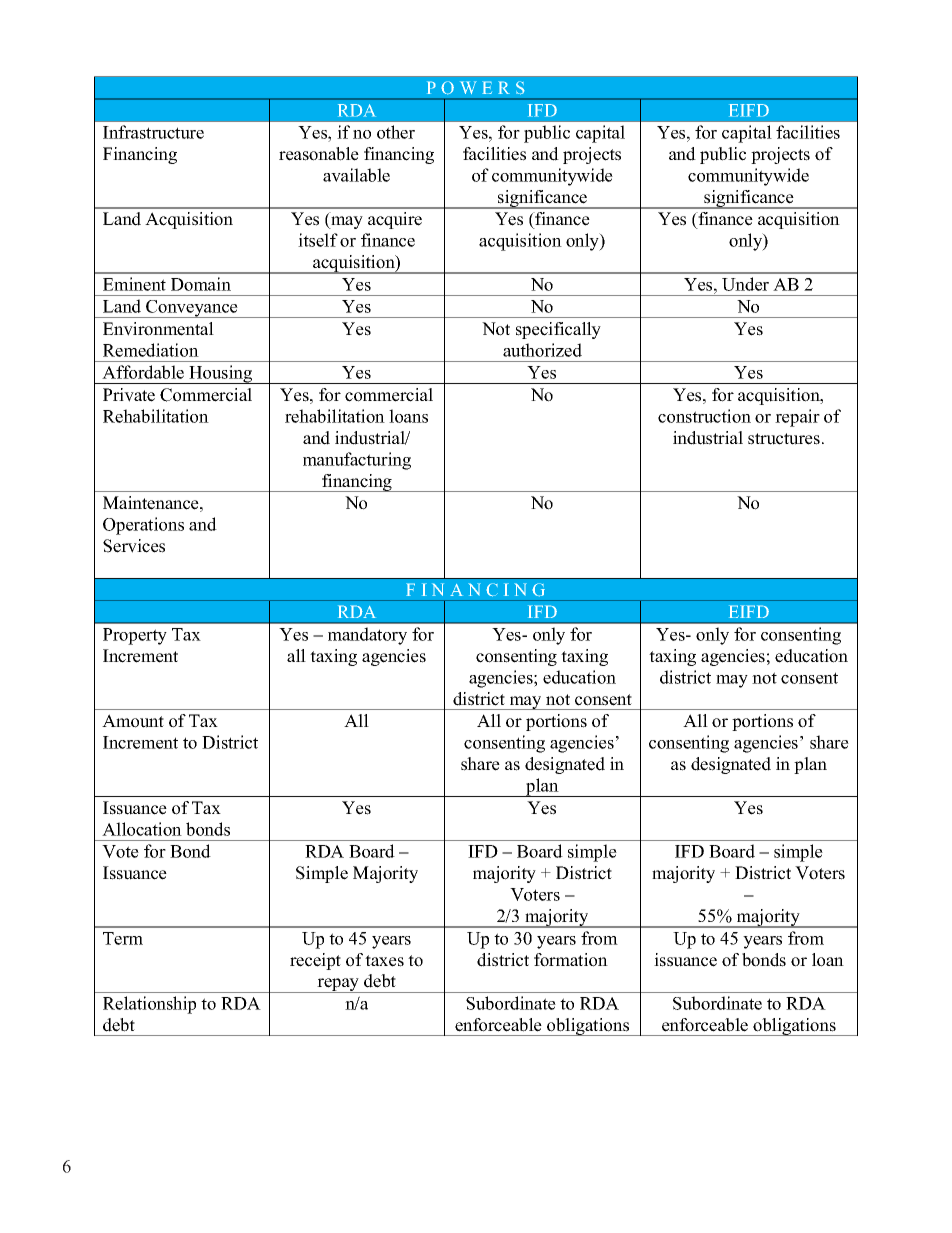  What do you see at coordinates (133, 721) in the screenshot?
I see `Amount` at bounding box center [133, 721].
